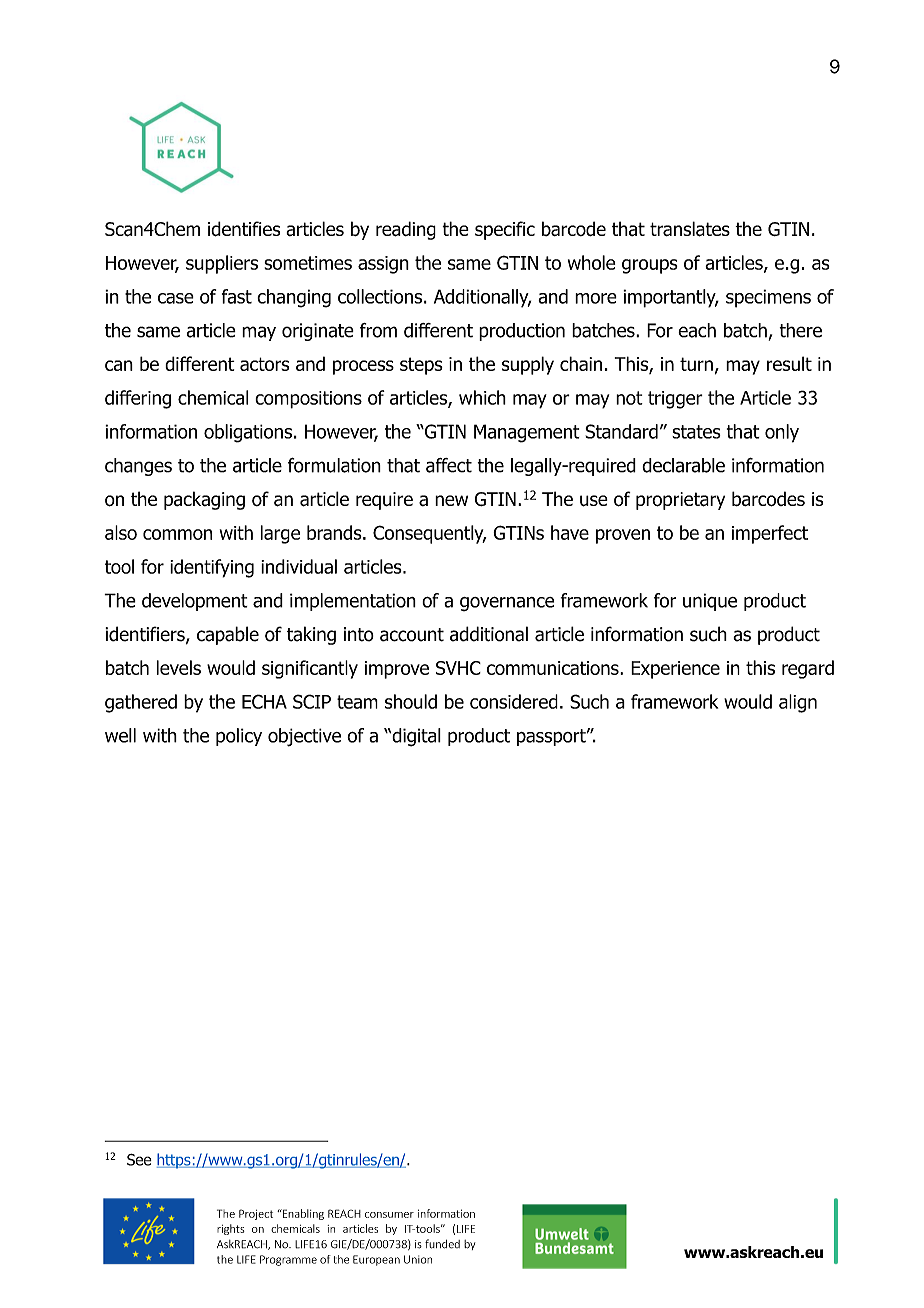  What do you see at coordinates (798, 703) in the document?
I see `align` at bounding box center [798, 703].
